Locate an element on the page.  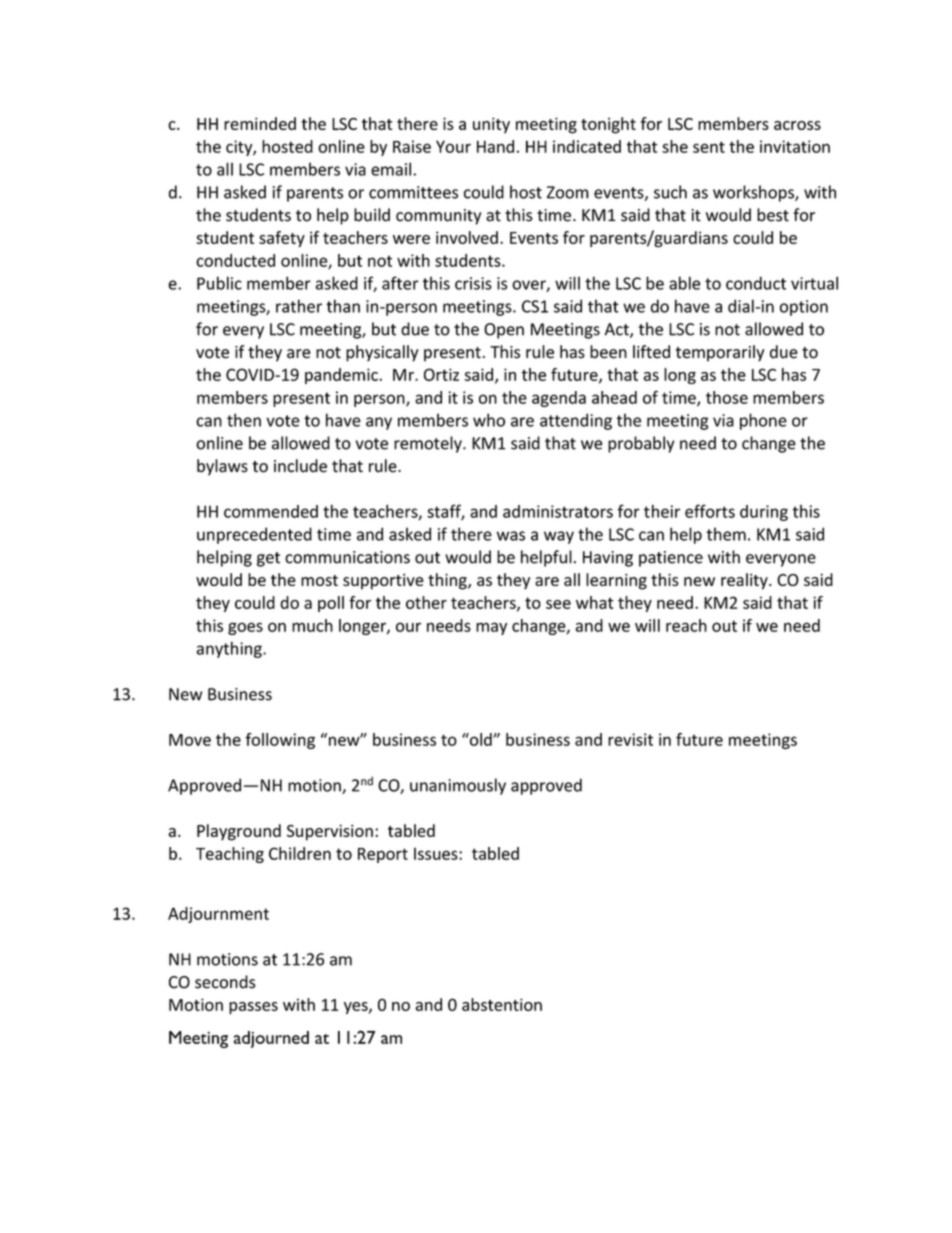
passes is located at coordinates (253, 1008).
